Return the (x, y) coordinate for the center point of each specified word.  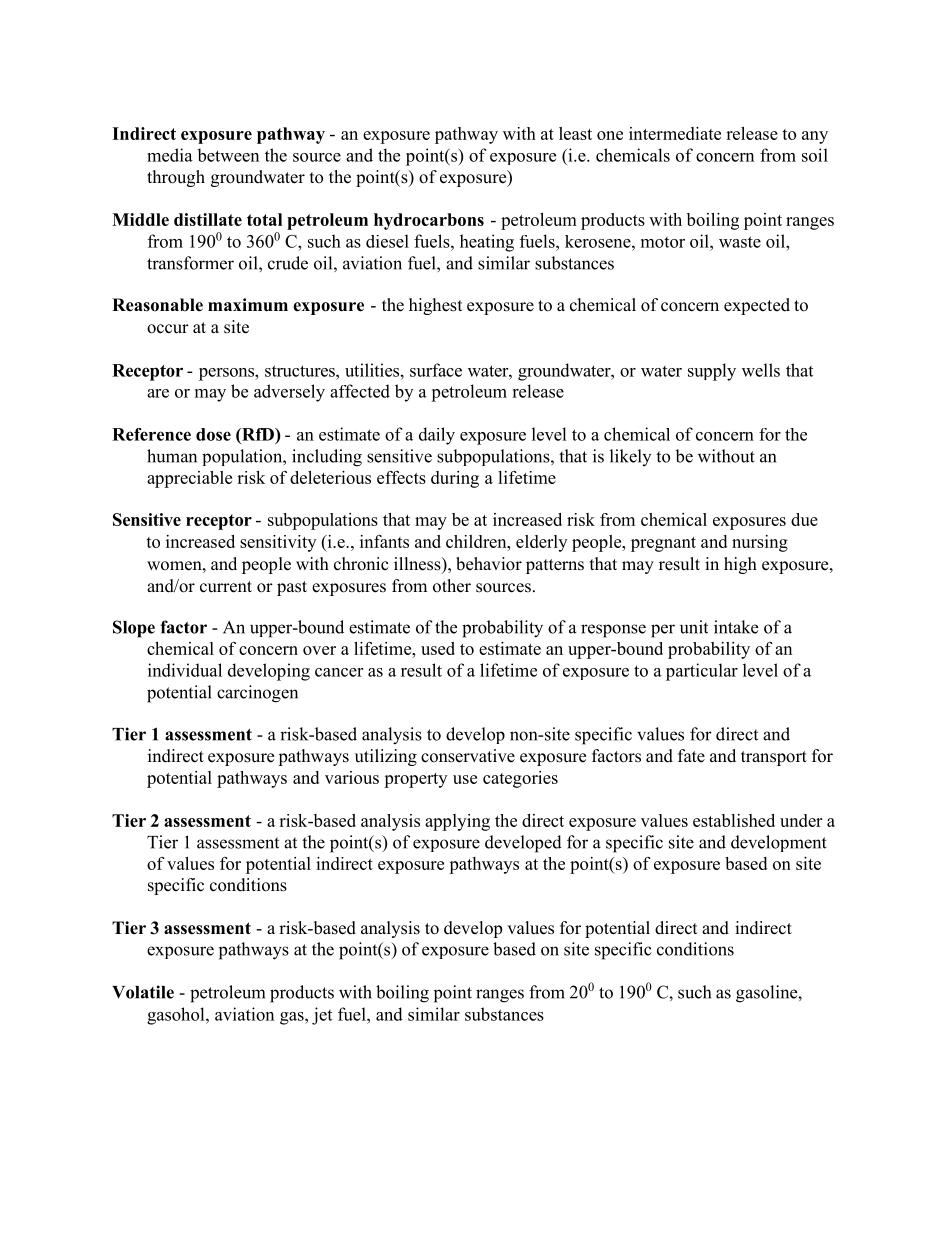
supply (712, 372)
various (352, 777)
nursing (760, 543)
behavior (489, 564)
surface (436, 370)
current (226, 587)
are (158, 393)
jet (322, 1016)
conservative (468, 756)
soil (815, 155)
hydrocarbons (429, 221)
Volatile (143, 992)
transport (774, 758)
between (228, 155)
